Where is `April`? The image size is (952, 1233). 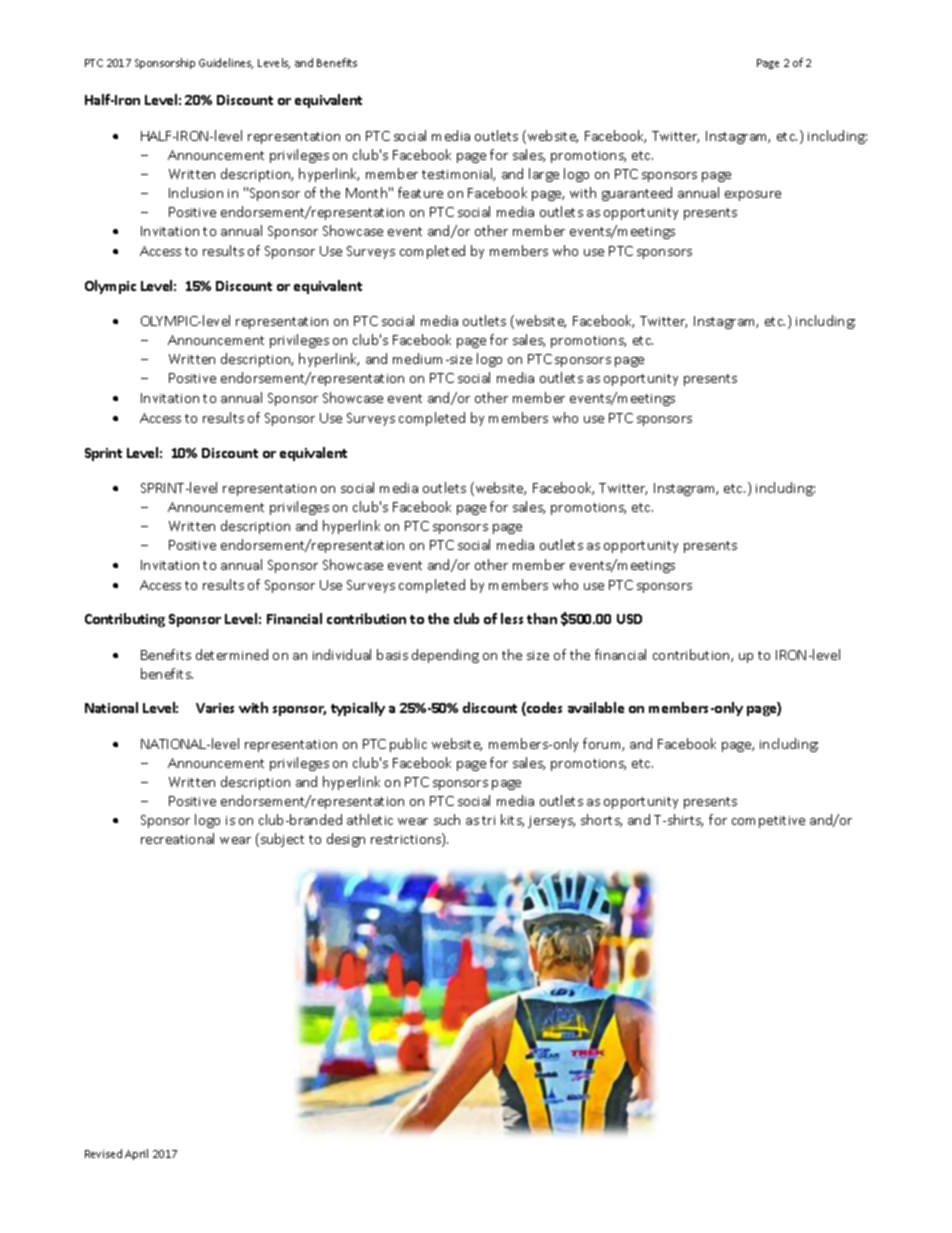
April is located at coordinates (136, 1154).
